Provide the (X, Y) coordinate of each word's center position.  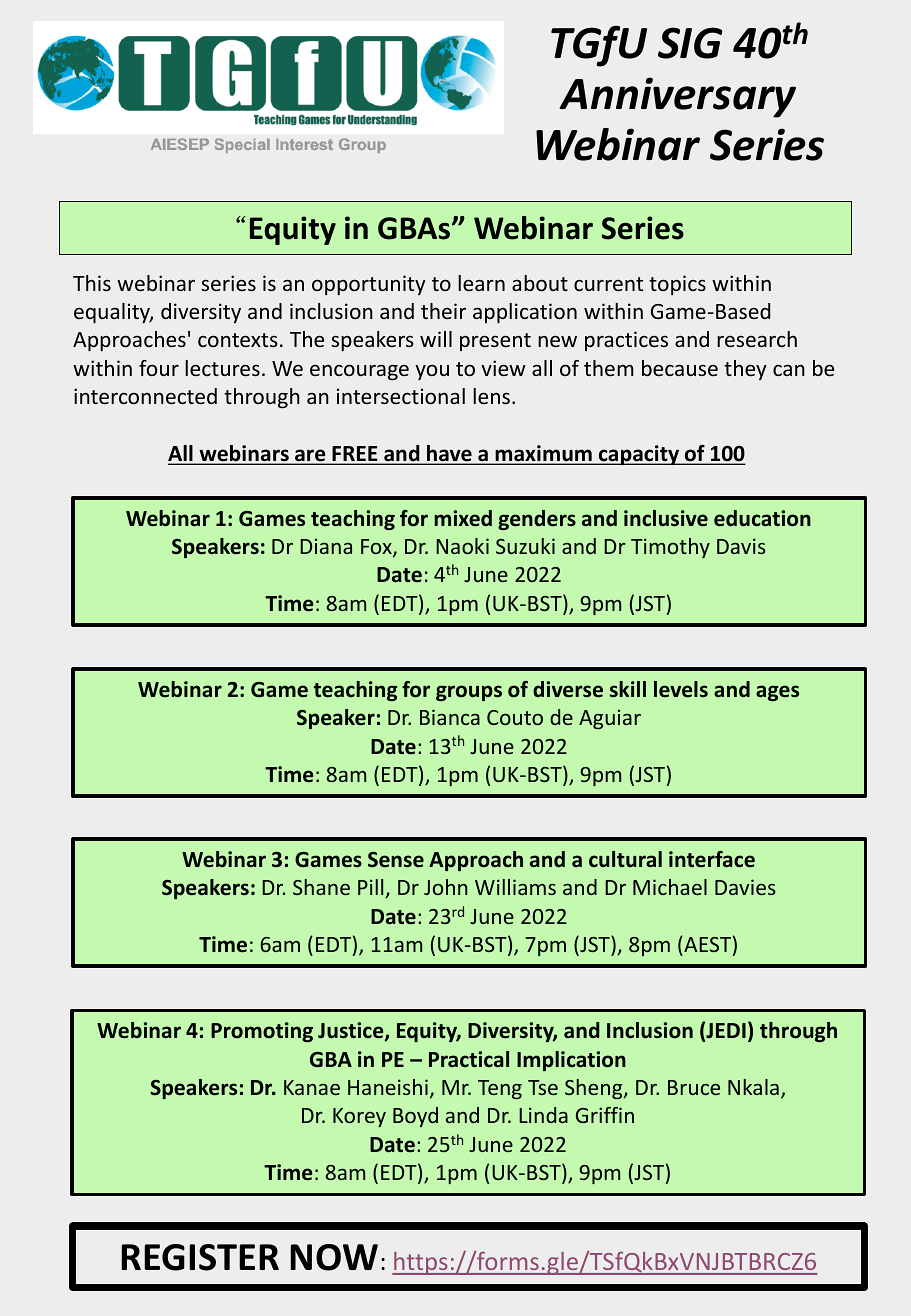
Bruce (694, 1087)
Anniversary (677, 97)
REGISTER (200, 1257)
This (92, 283)
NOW (334, 1257)
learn (481, 283)
